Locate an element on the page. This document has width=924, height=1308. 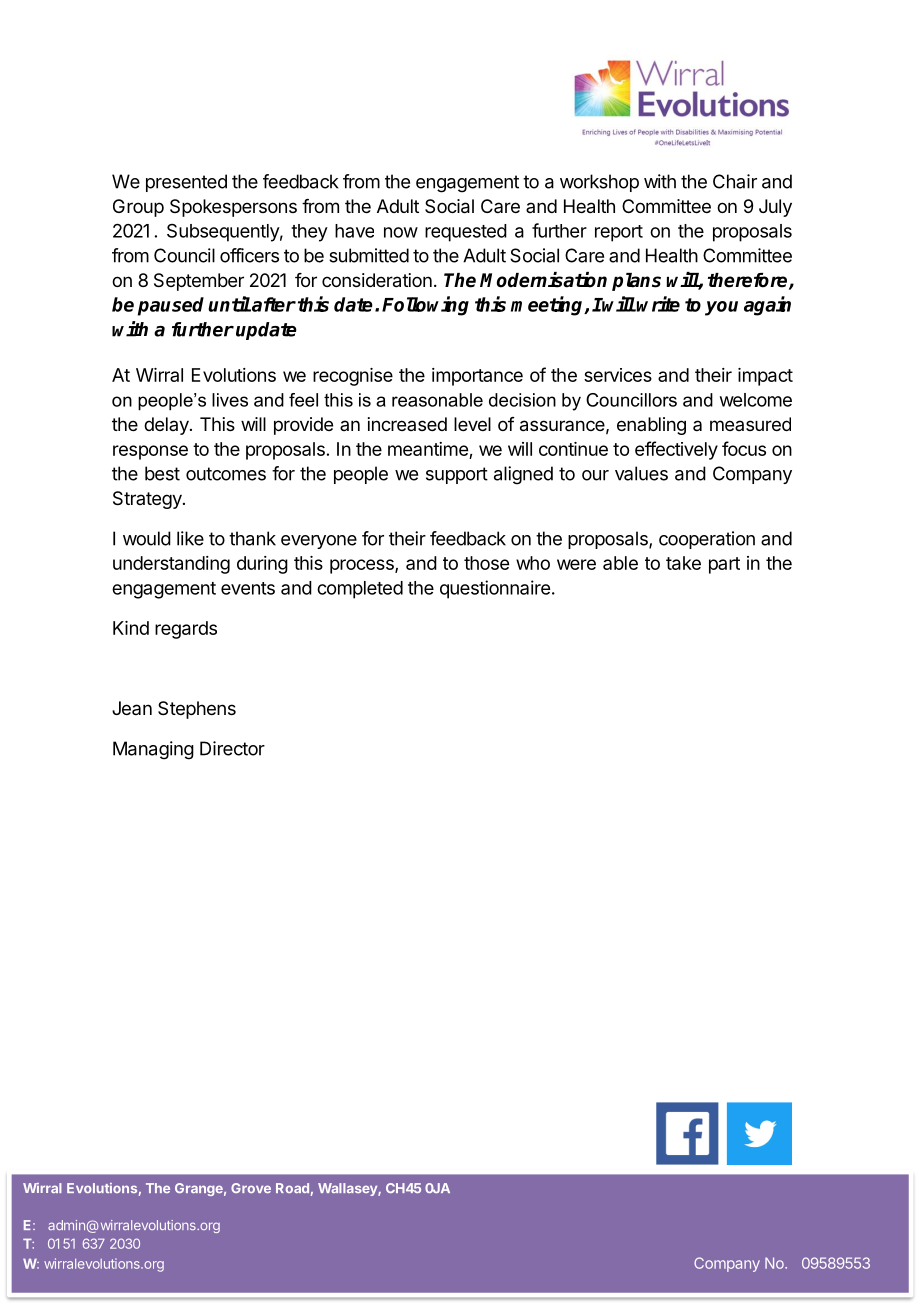
Chair is located at coordinates (735, 181).
